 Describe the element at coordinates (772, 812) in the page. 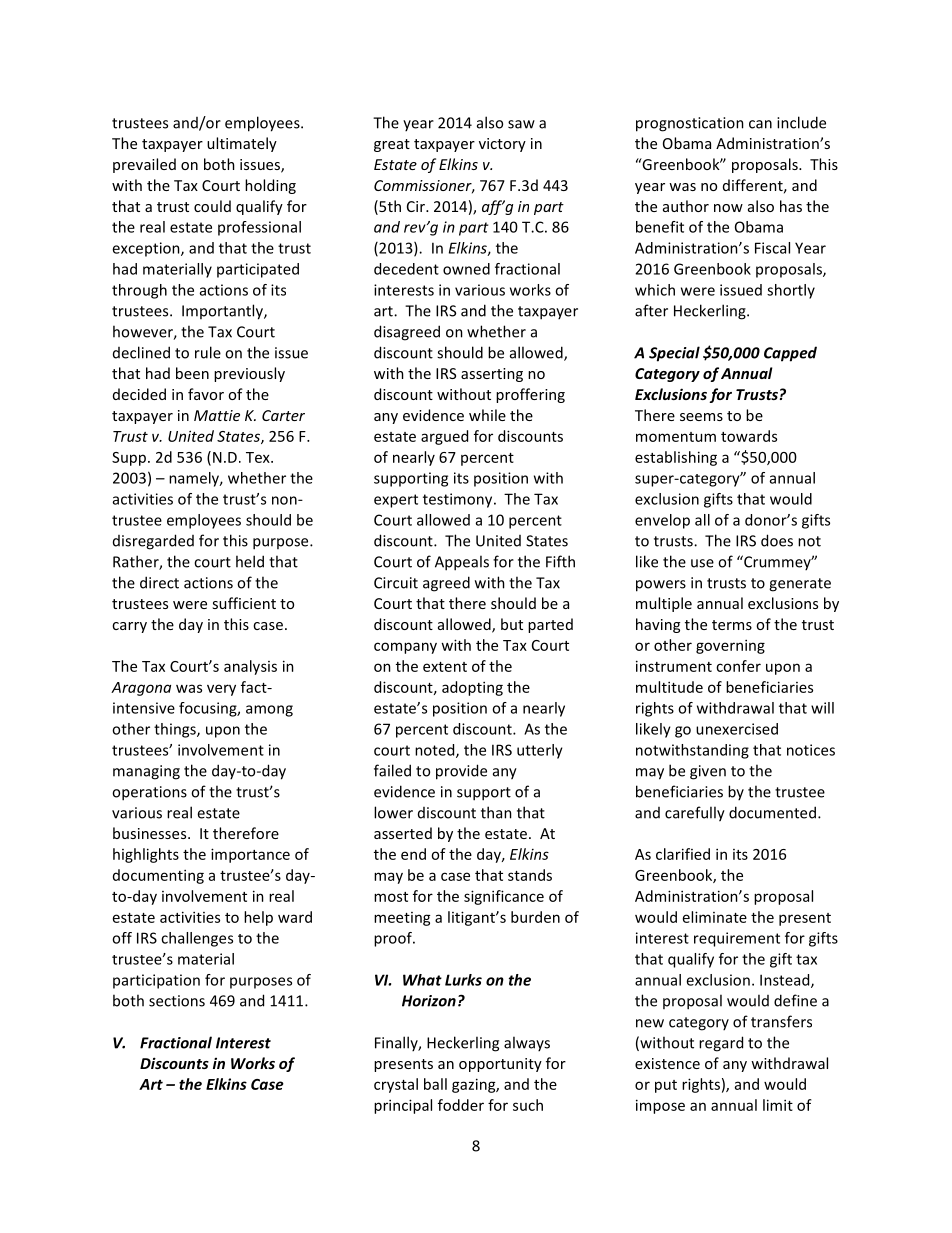

I see `documented` at that location.
